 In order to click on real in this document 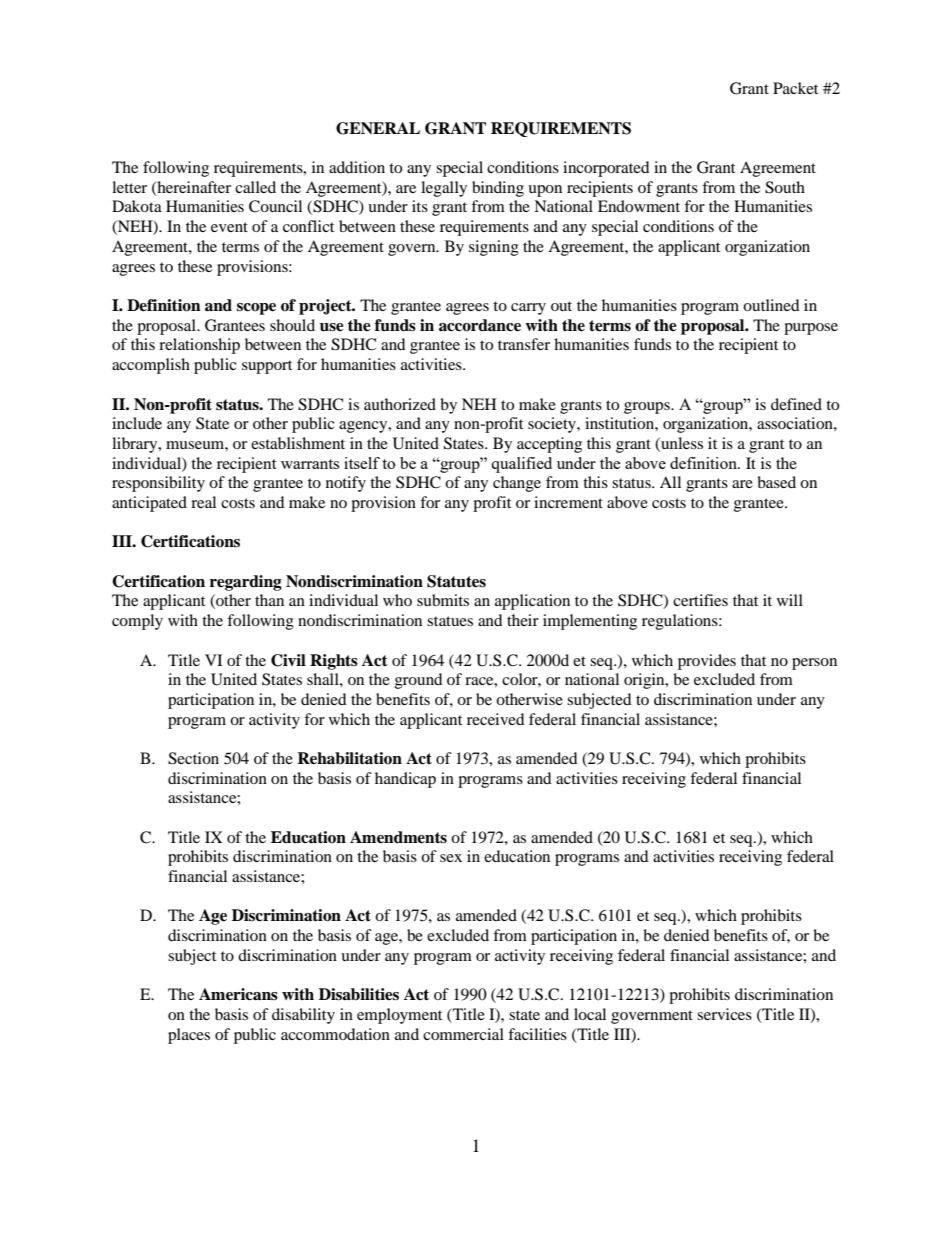, I will do `click(203, 502)`.
